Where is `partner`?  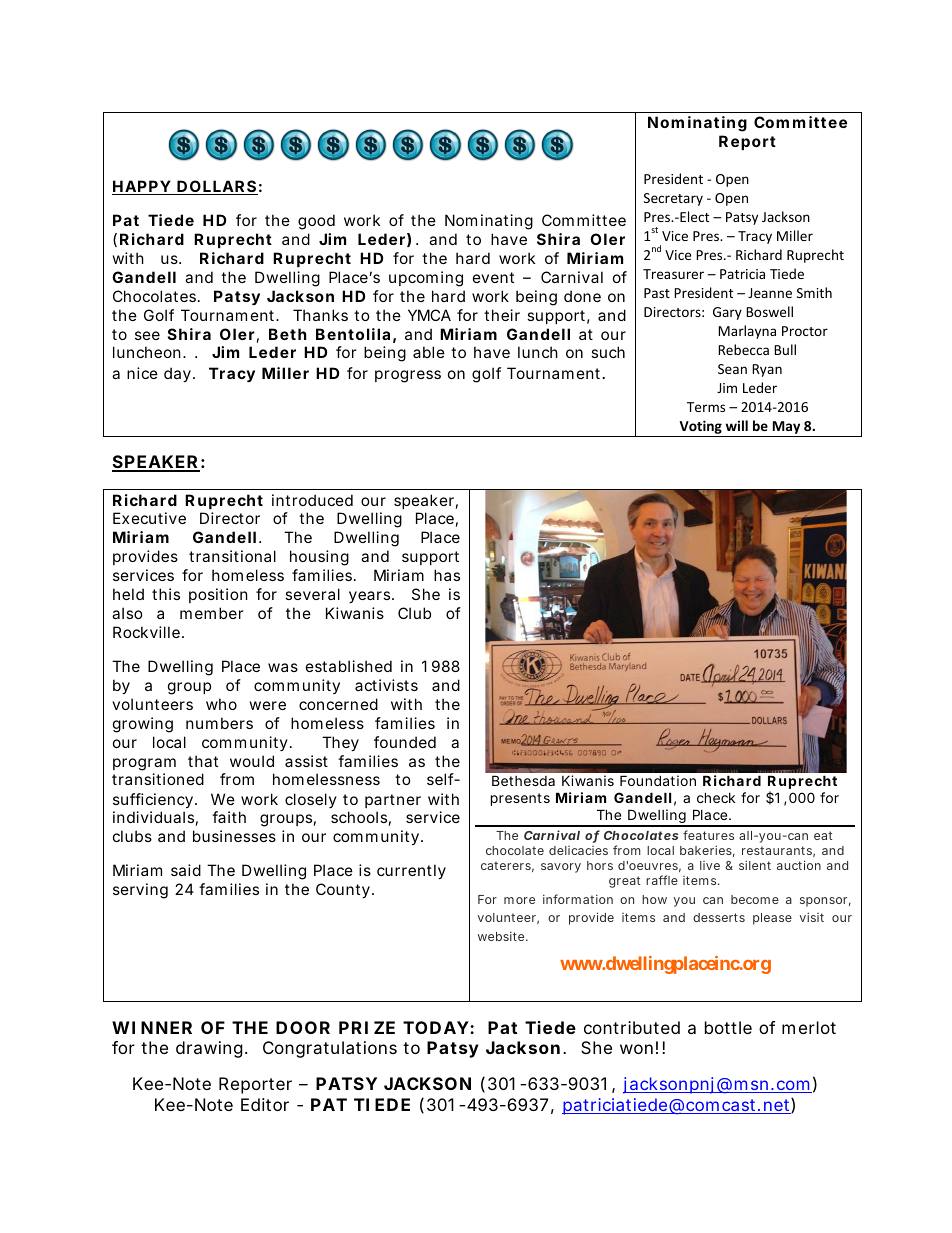 partner is located at coordinates (393, 801).
